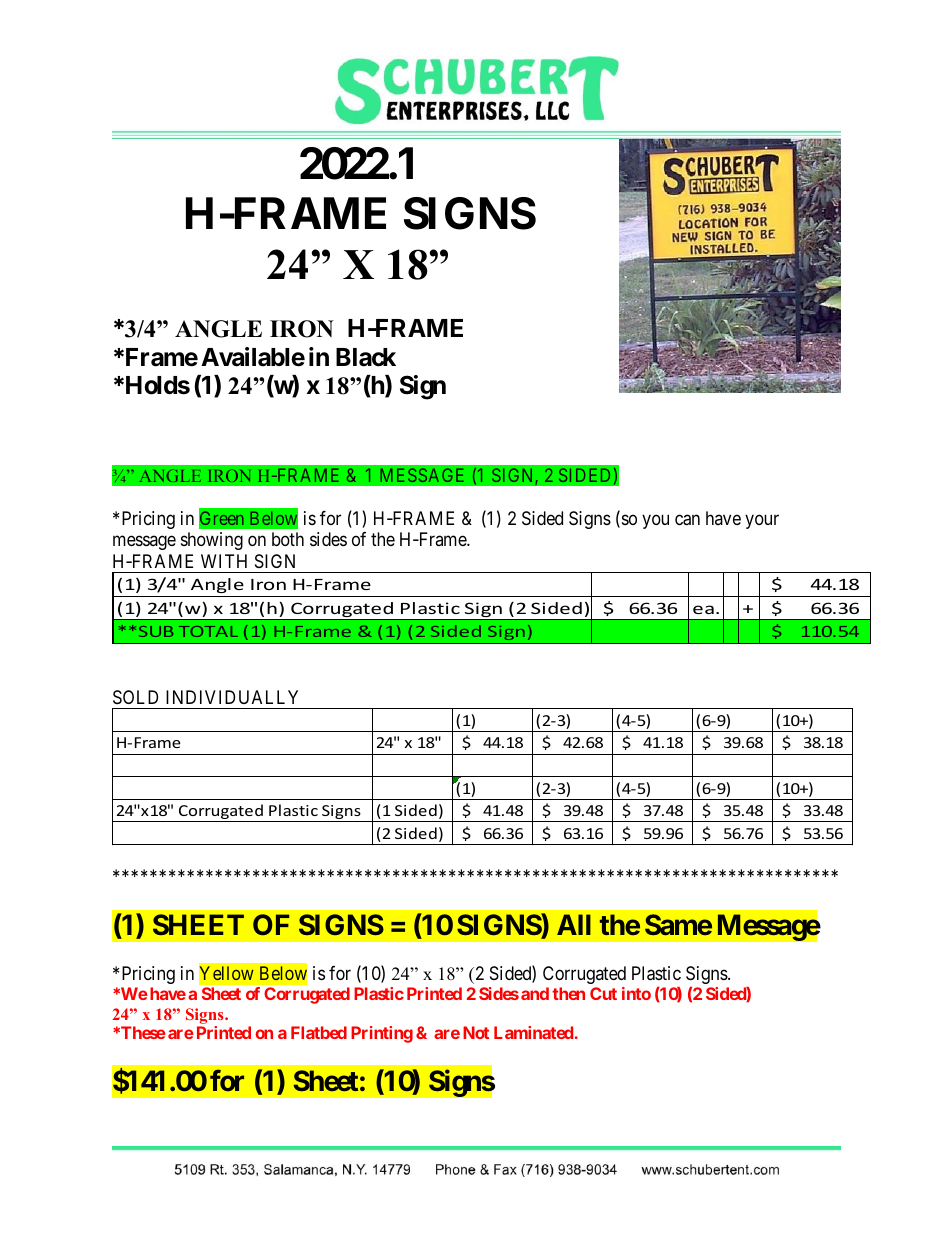 This screenshot has height=1233, width=952. Describe the element at coordinates (232, 697) in the screenshot. I see `INDIVIDUALLY` at that location.
